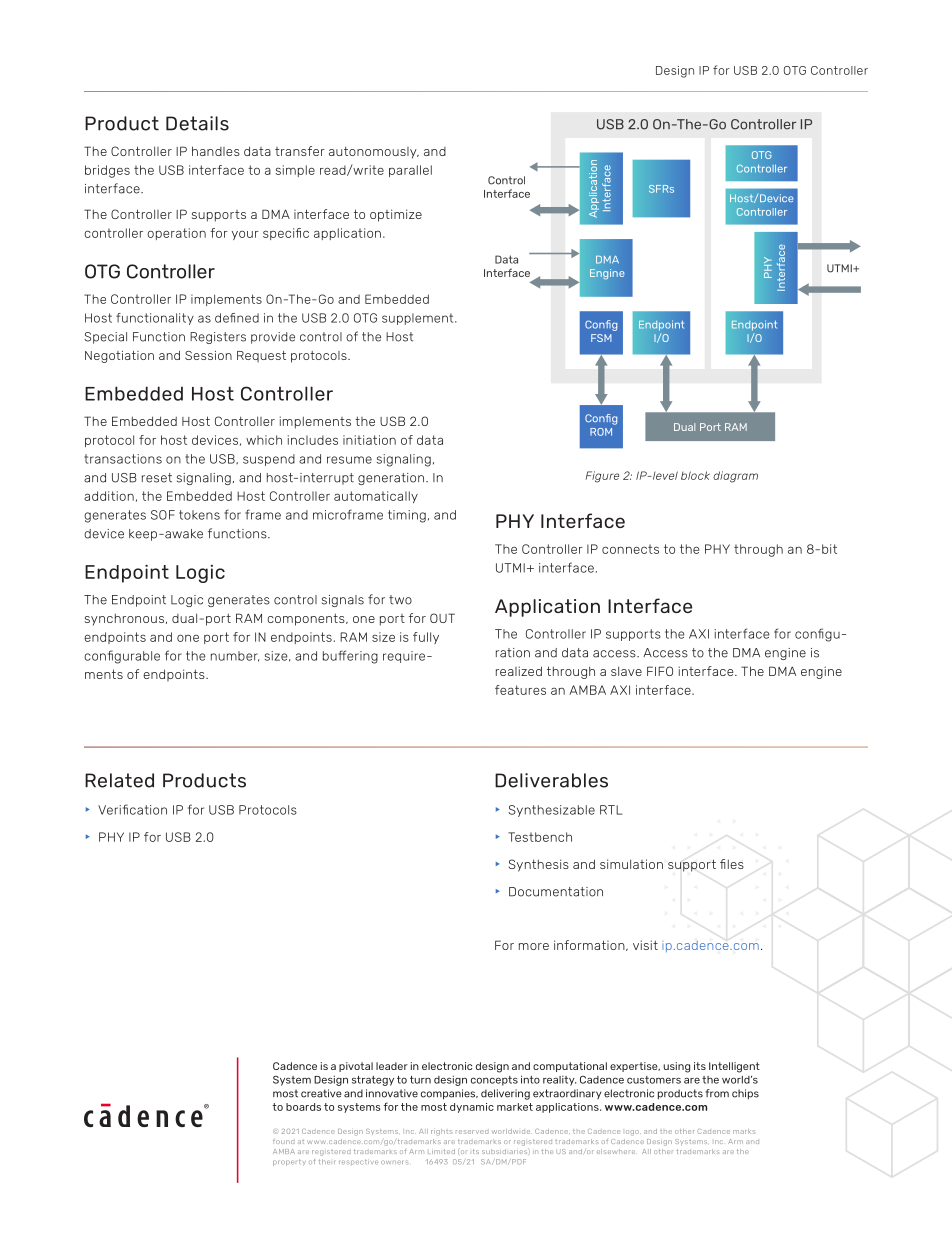  Describe the element at coordinates (601, 338) in the image. I see `FSM` at that location.
